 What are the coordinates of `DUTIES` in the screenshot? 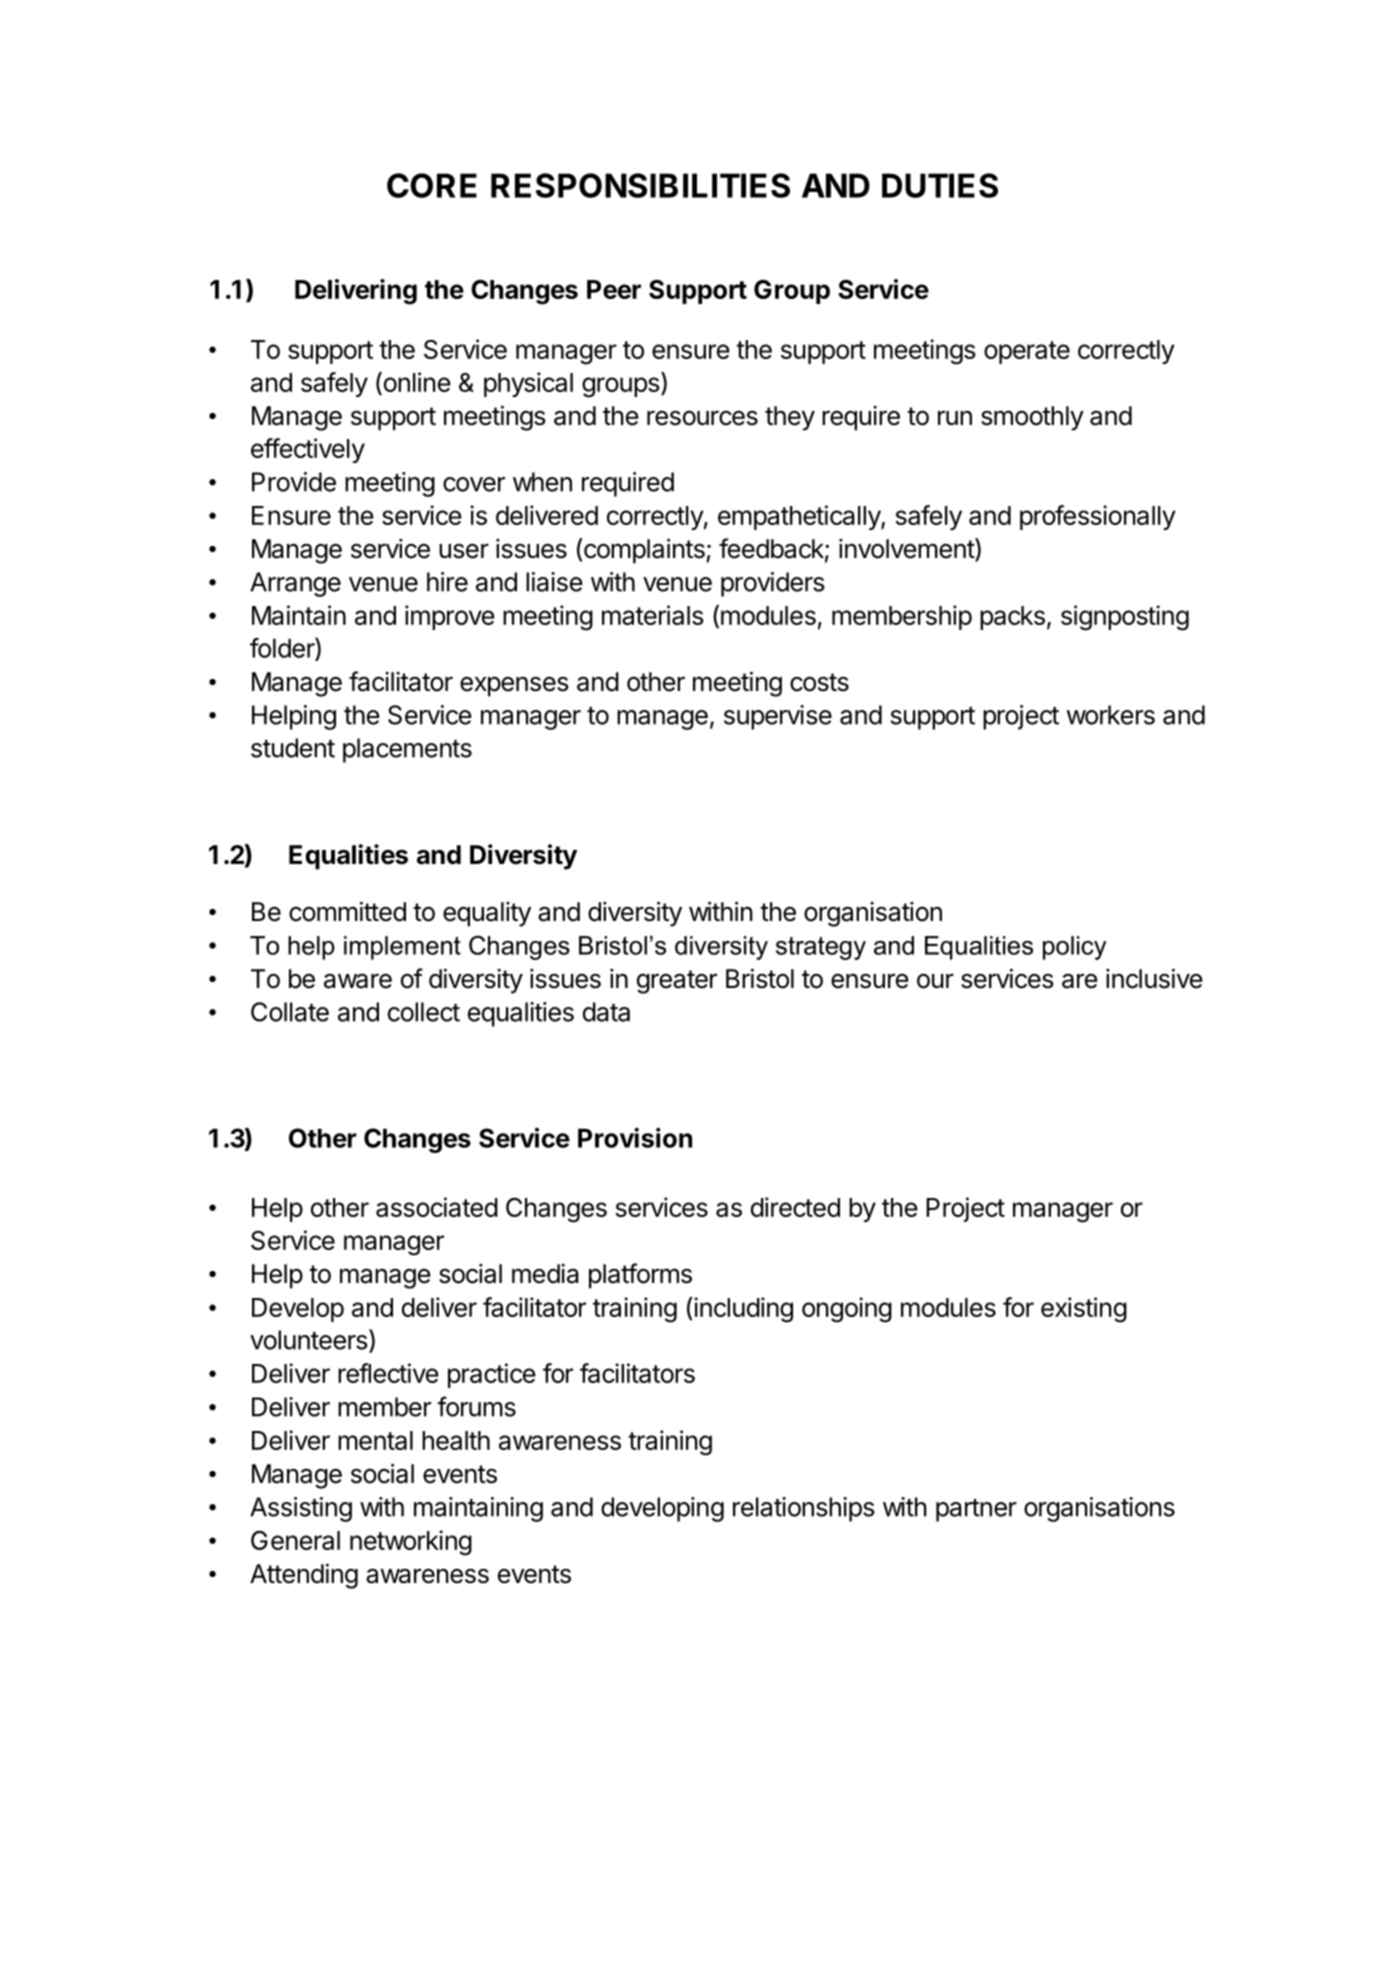 It's located at (940, 185).
